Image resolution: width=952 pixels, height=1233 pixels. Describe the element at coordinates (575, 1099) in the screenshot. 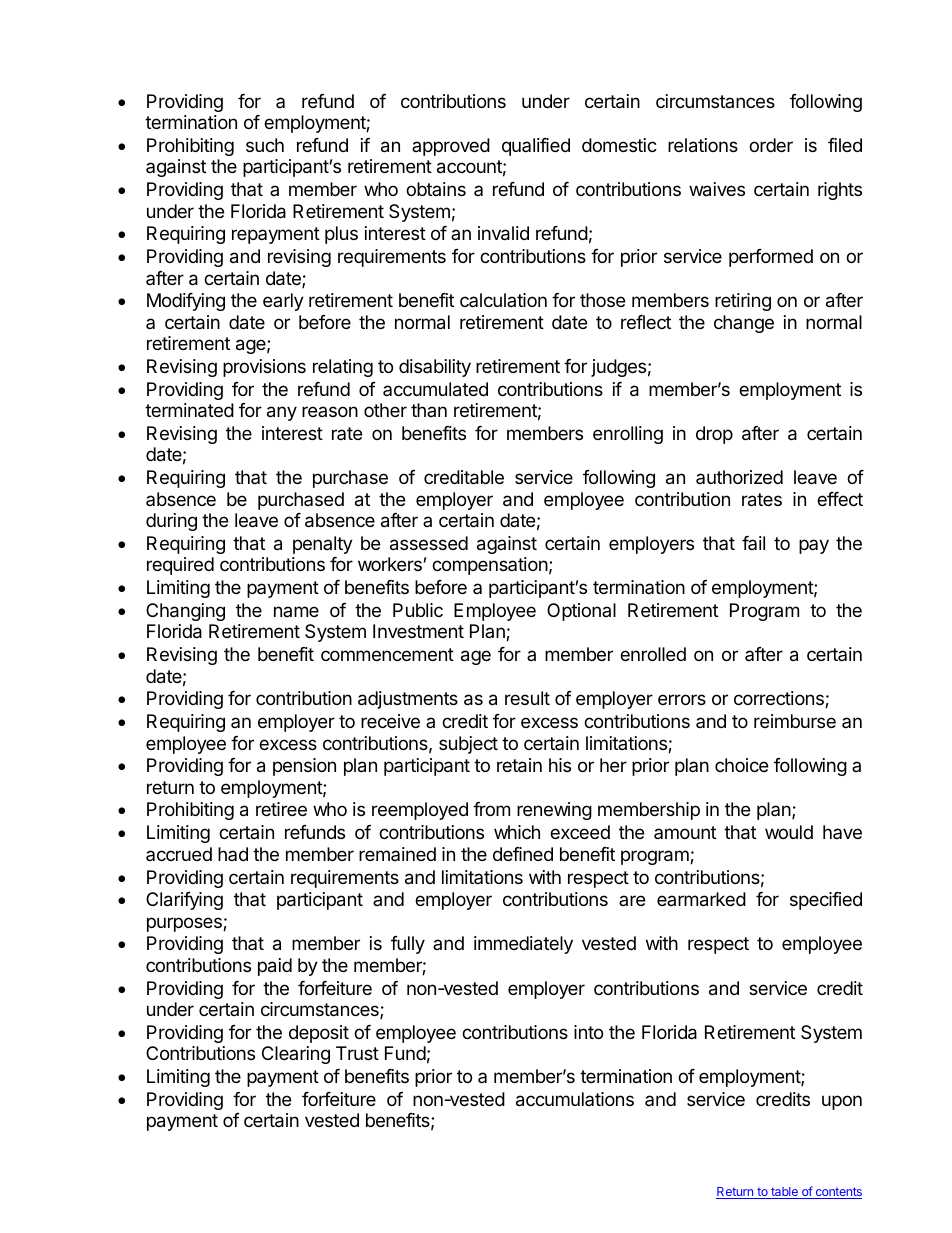

I see `accumulations` at that location.
